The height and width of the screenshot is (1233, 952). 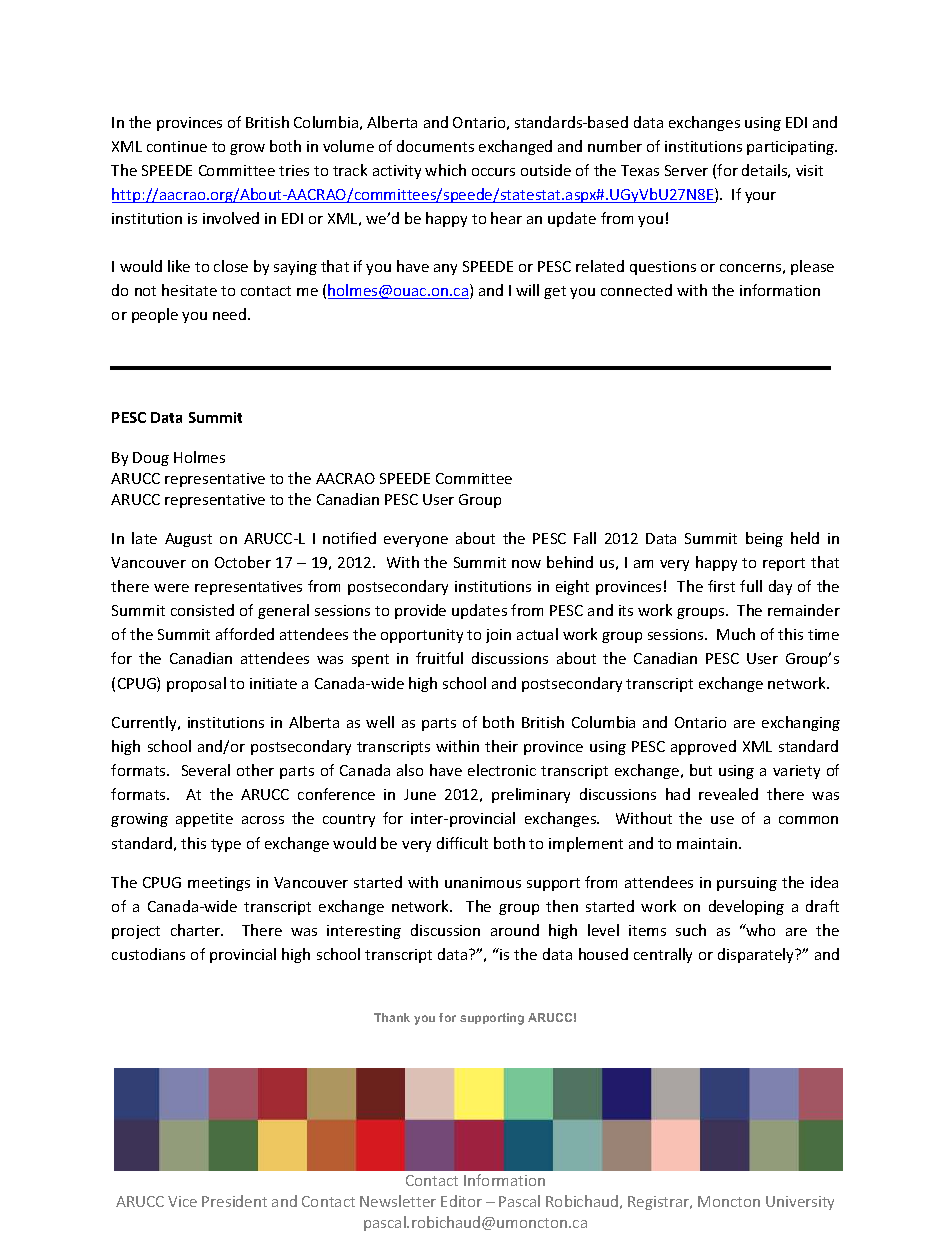 What do you see at coordinates (585, 538) in the screenshot?
I see `Fall` at bounding box center [585, 538].
